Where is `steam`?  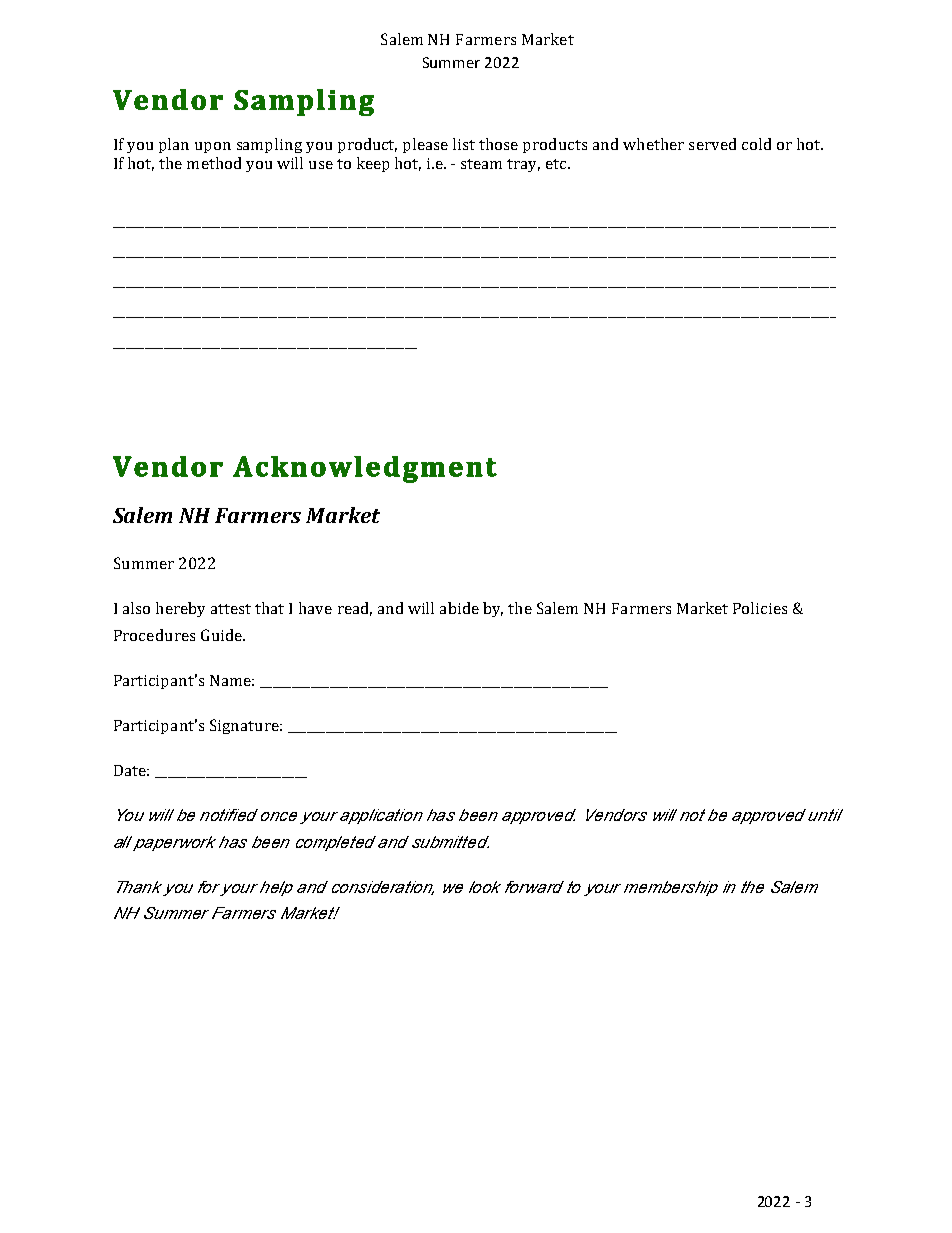
steam is located at coordinates (481, 164).
